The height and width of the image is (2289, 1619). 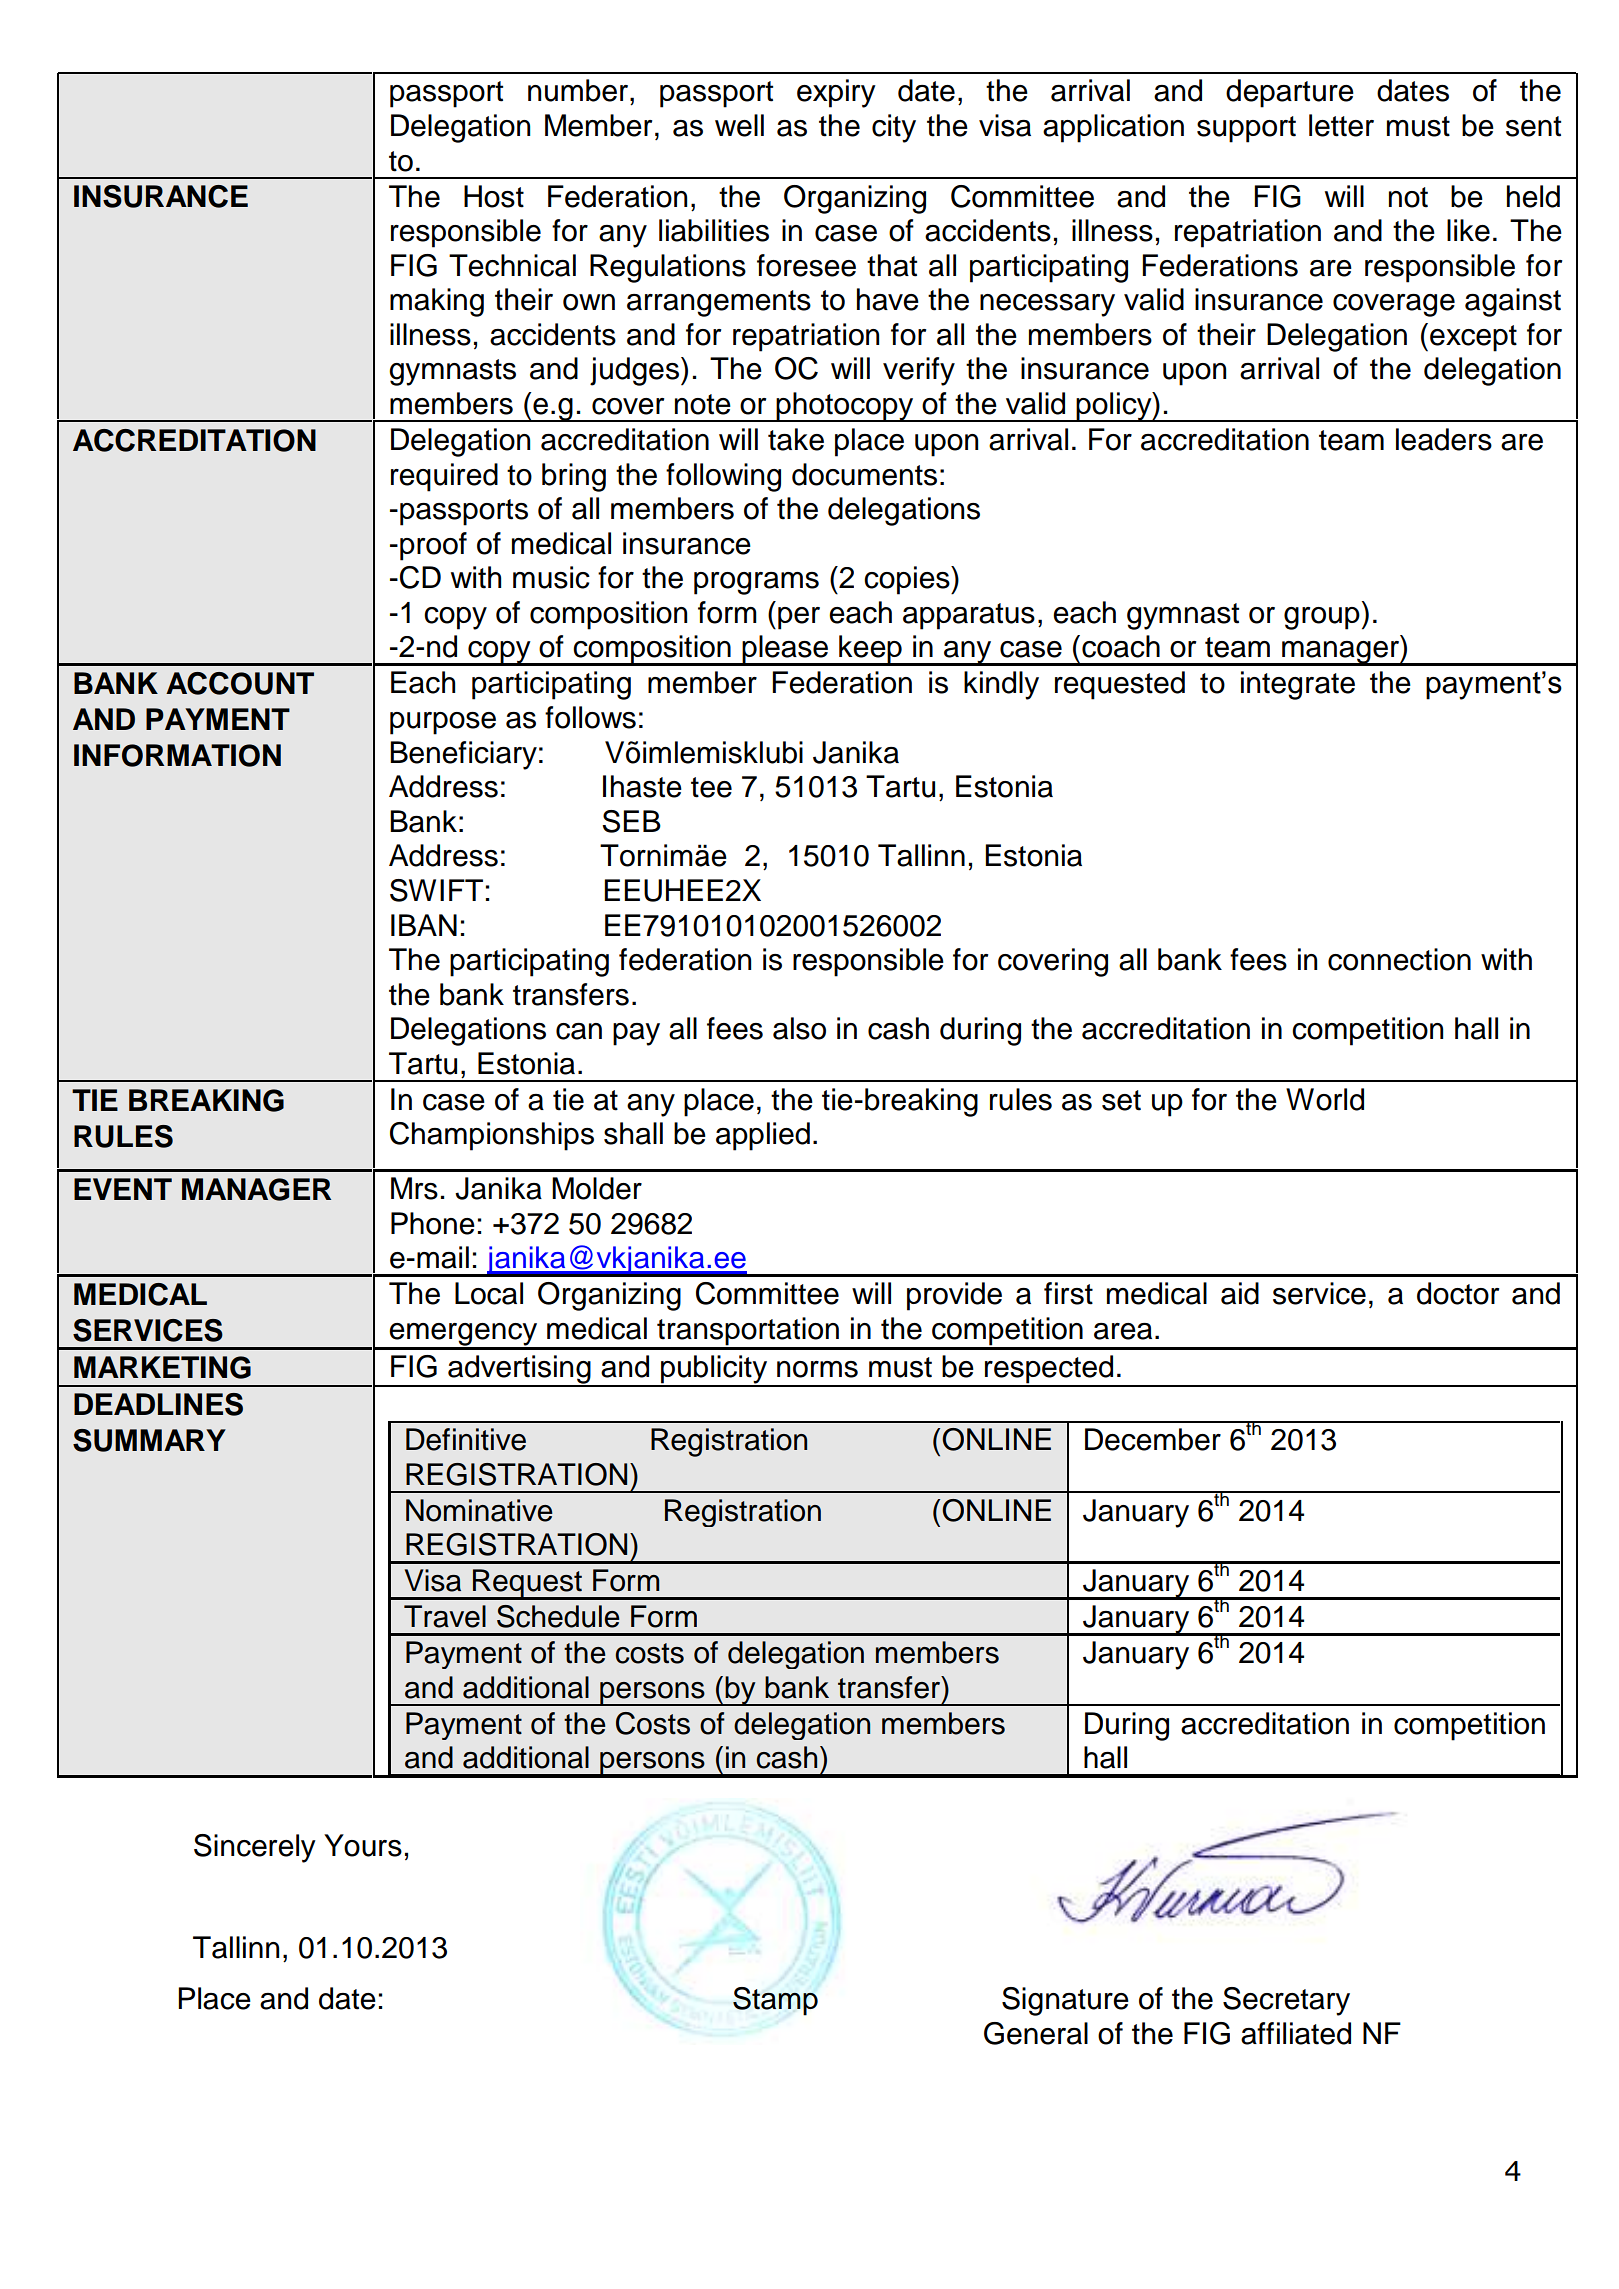 What do you see at coordinates (836, 93) in the image?
I see `expiry` at bounding box center [836, 93].
